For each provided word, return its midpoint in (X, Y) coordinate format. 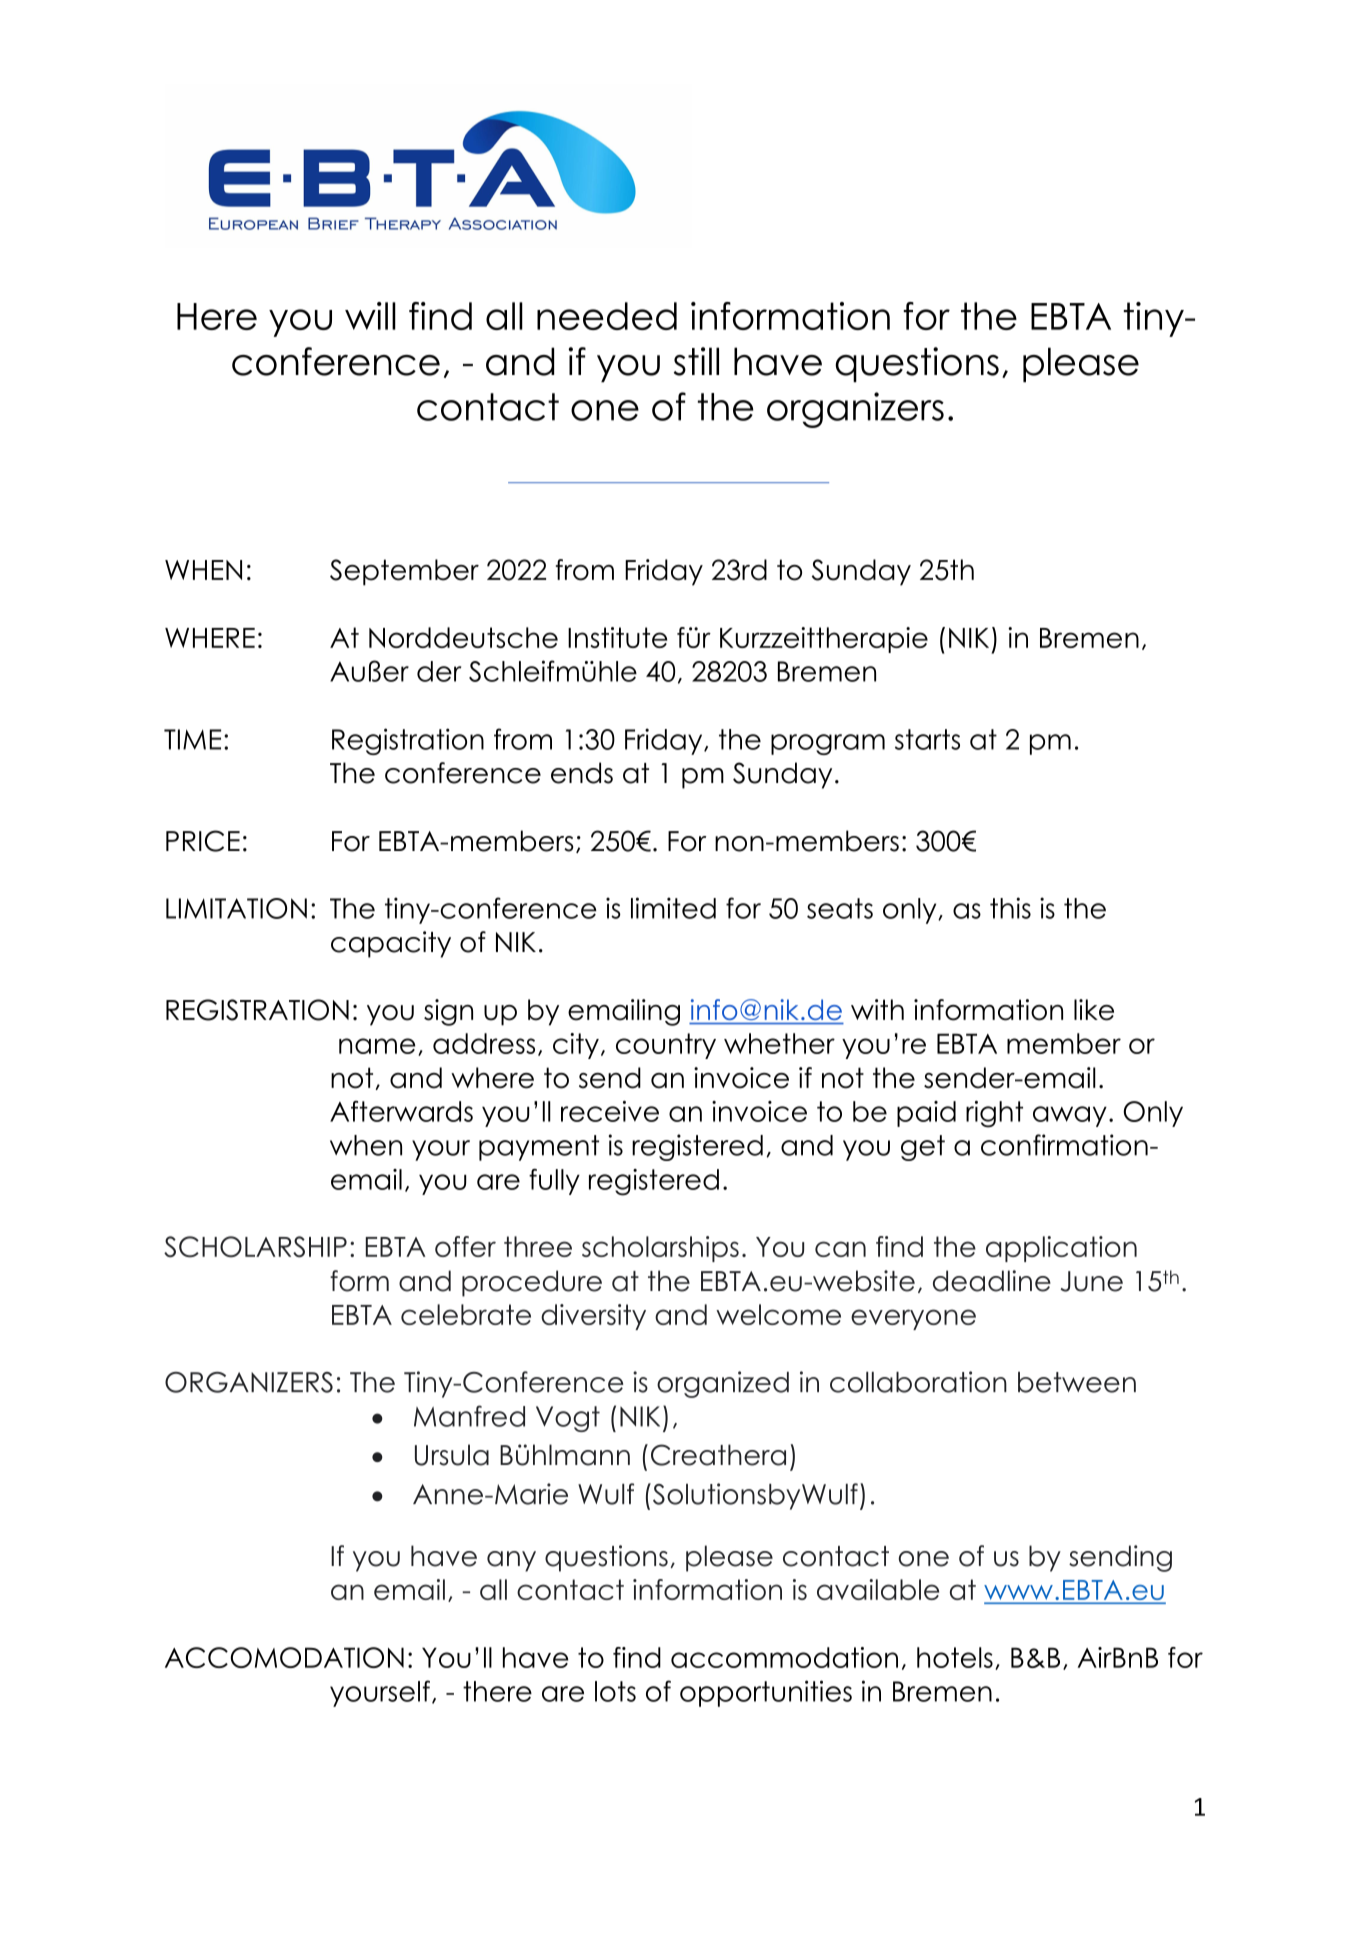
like (1094, 1010)
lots (615, 1691)
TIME (192, 739)
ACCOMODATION (284, 1657)
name (377, 1046)
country (666, 1046)
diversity (593, 1317)
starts (927, 739)
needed (607, 316)
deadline (992, 1281)
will (370, 316)
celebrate (466, 1314)
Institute (617, 637)
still (696, 361)
